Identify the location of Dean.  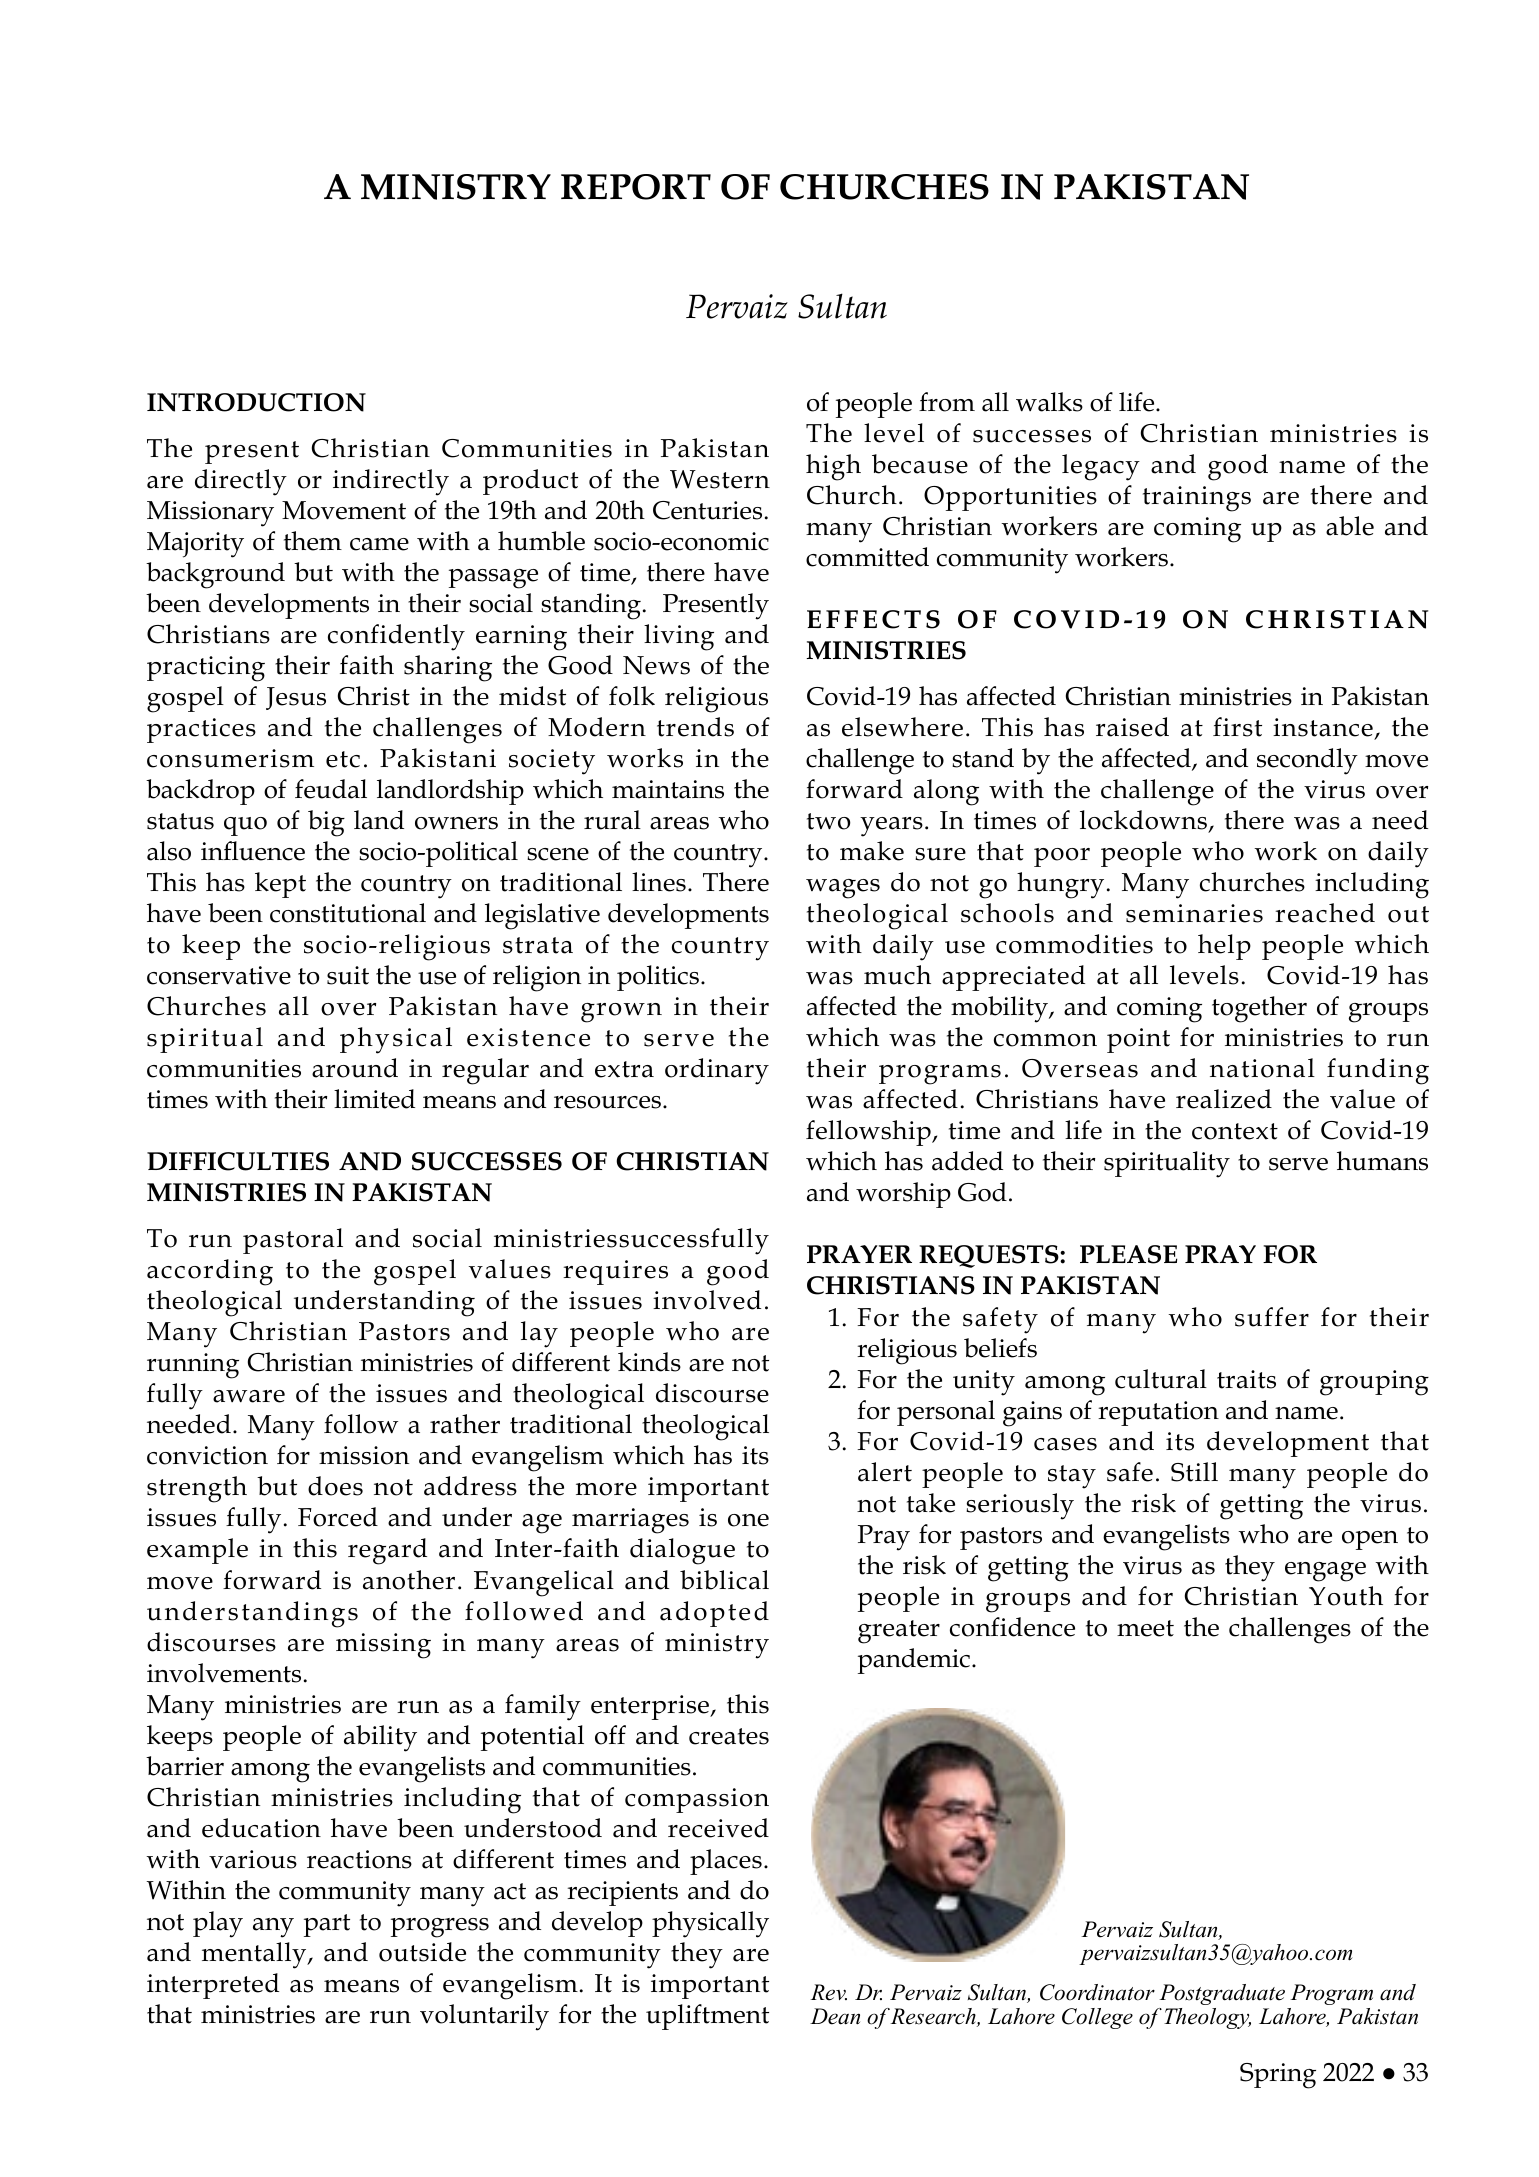
(835, 2016).
